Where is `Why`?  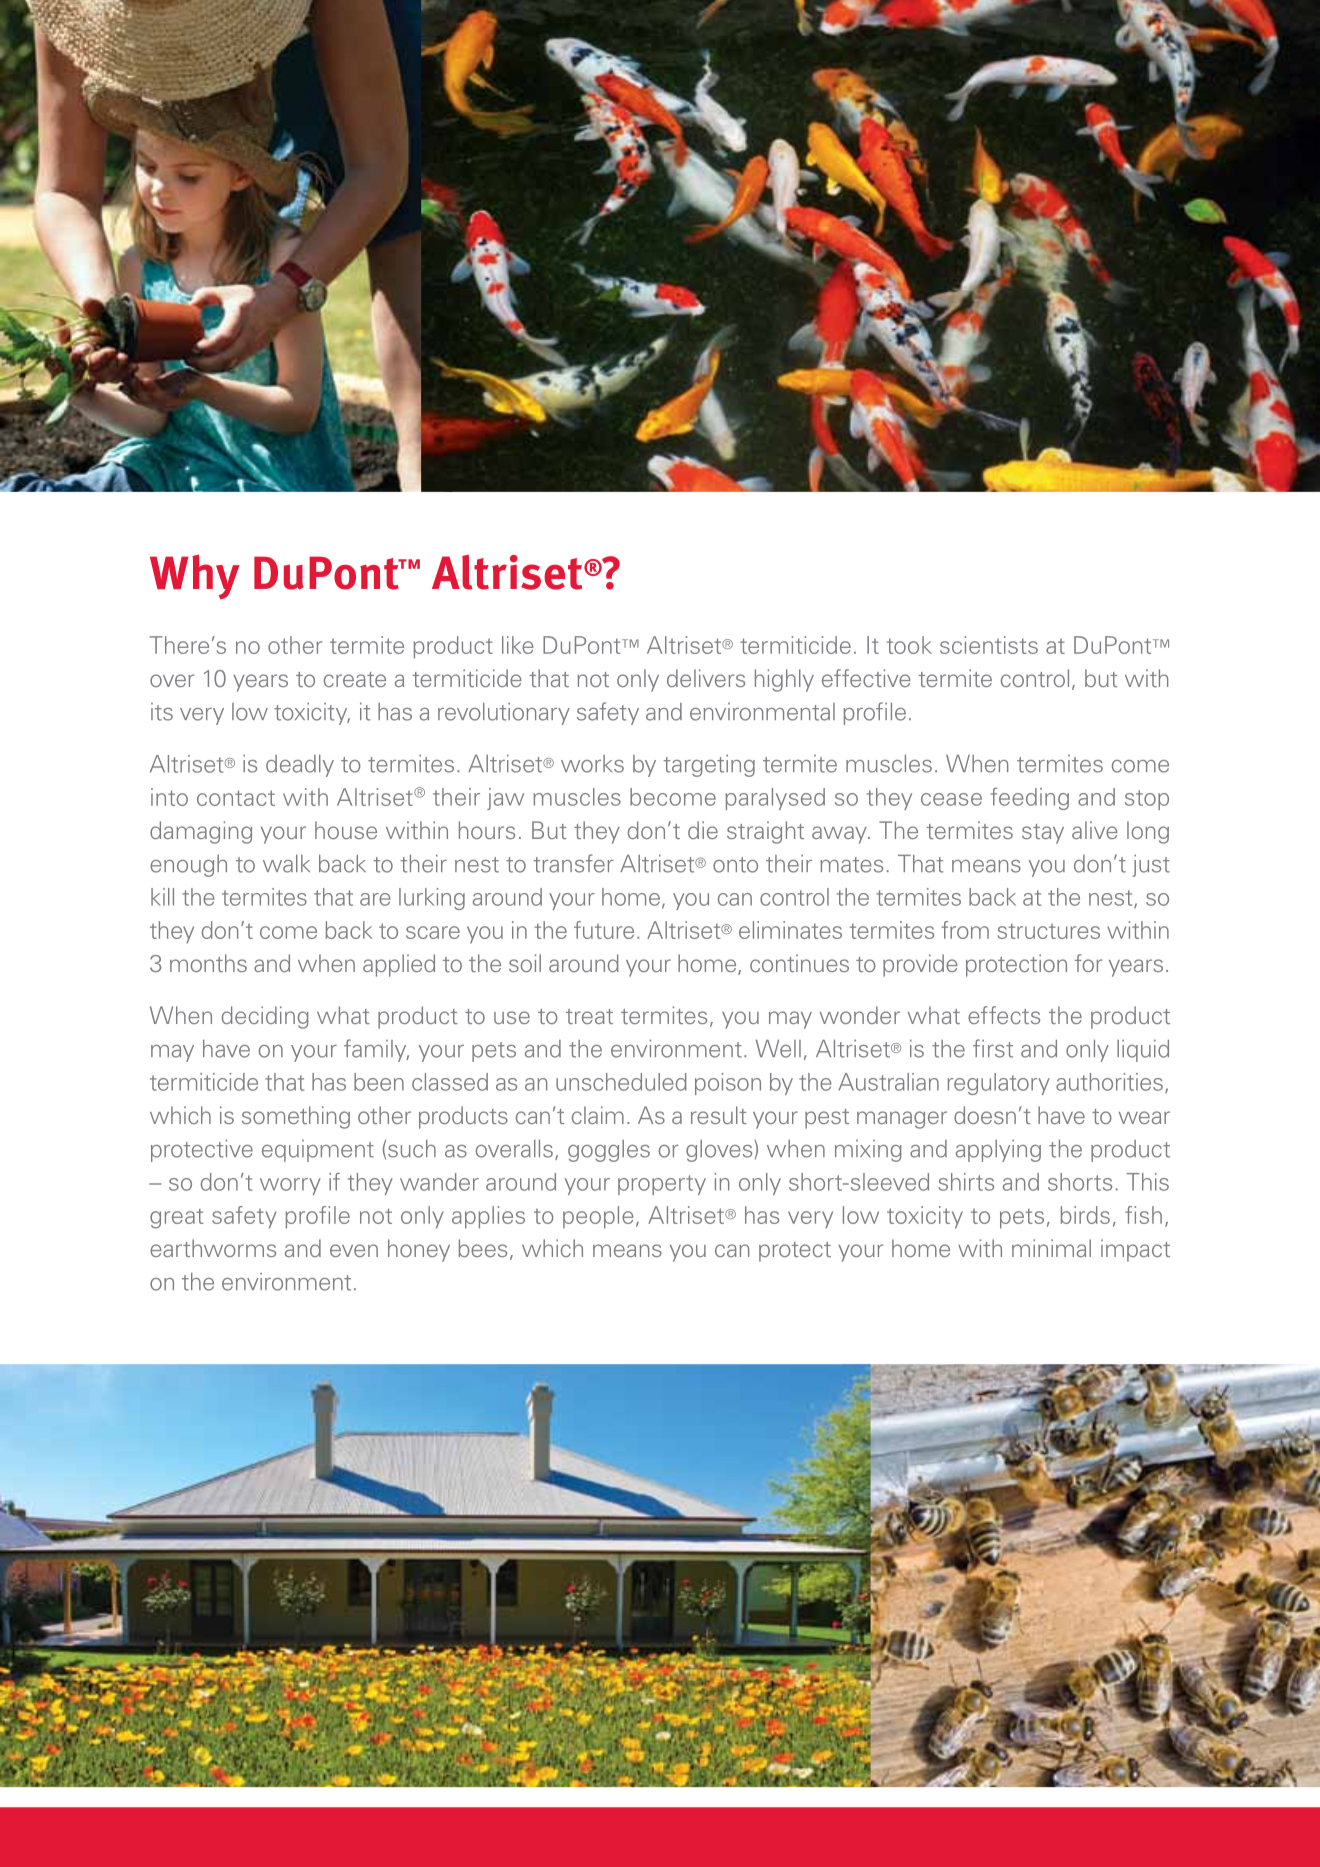 Why is located at coordinates (195, 576).
